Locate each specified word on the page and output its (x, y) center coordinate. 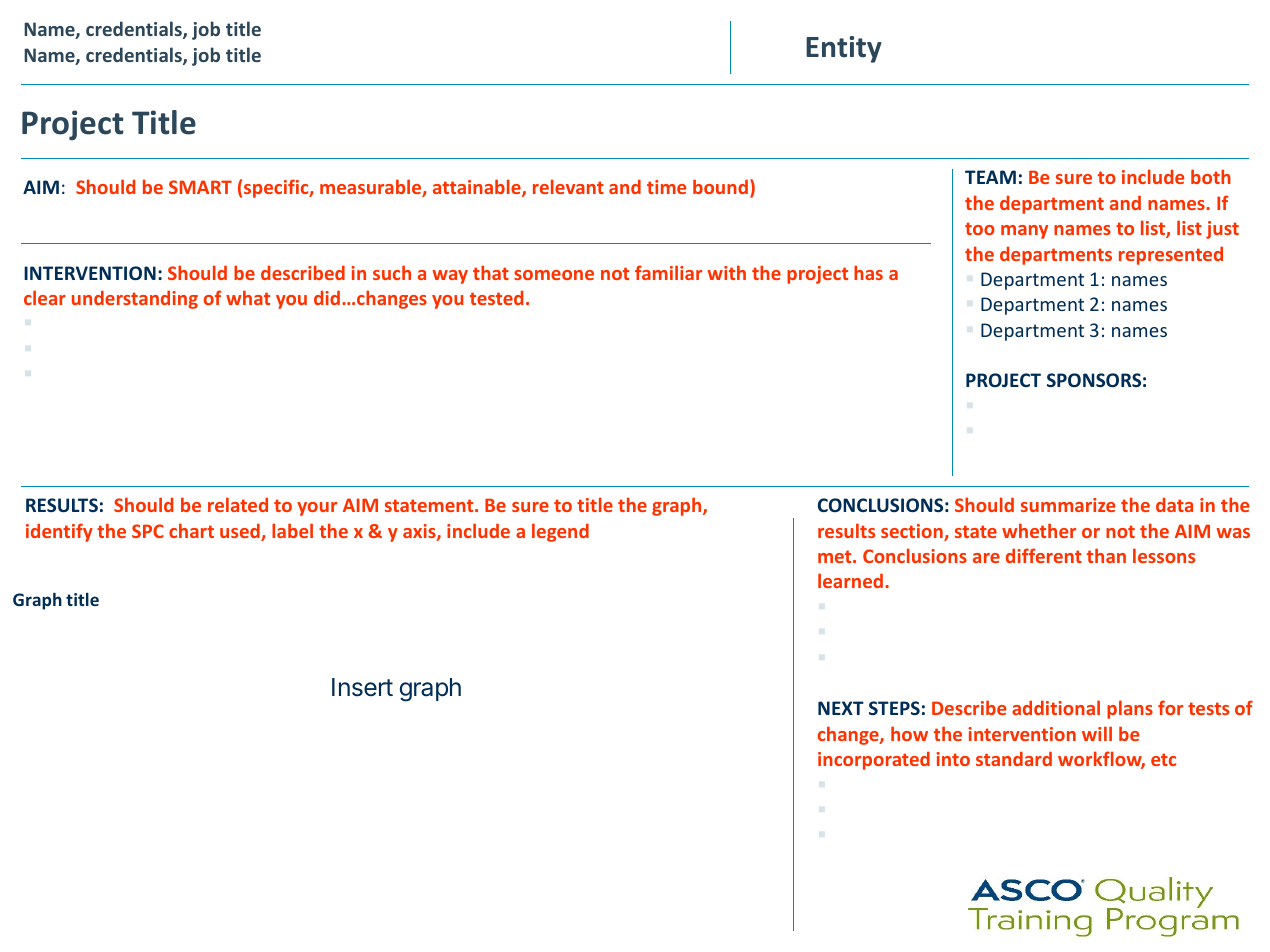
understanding (135, 299)
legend (560, 532)
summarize (1068, 505)
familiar (668, 272)
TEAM (990, 177)
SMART (200, 187)
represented (1171, 255)
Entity (844, 49)
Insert (362, 687)
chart (191, 530)
